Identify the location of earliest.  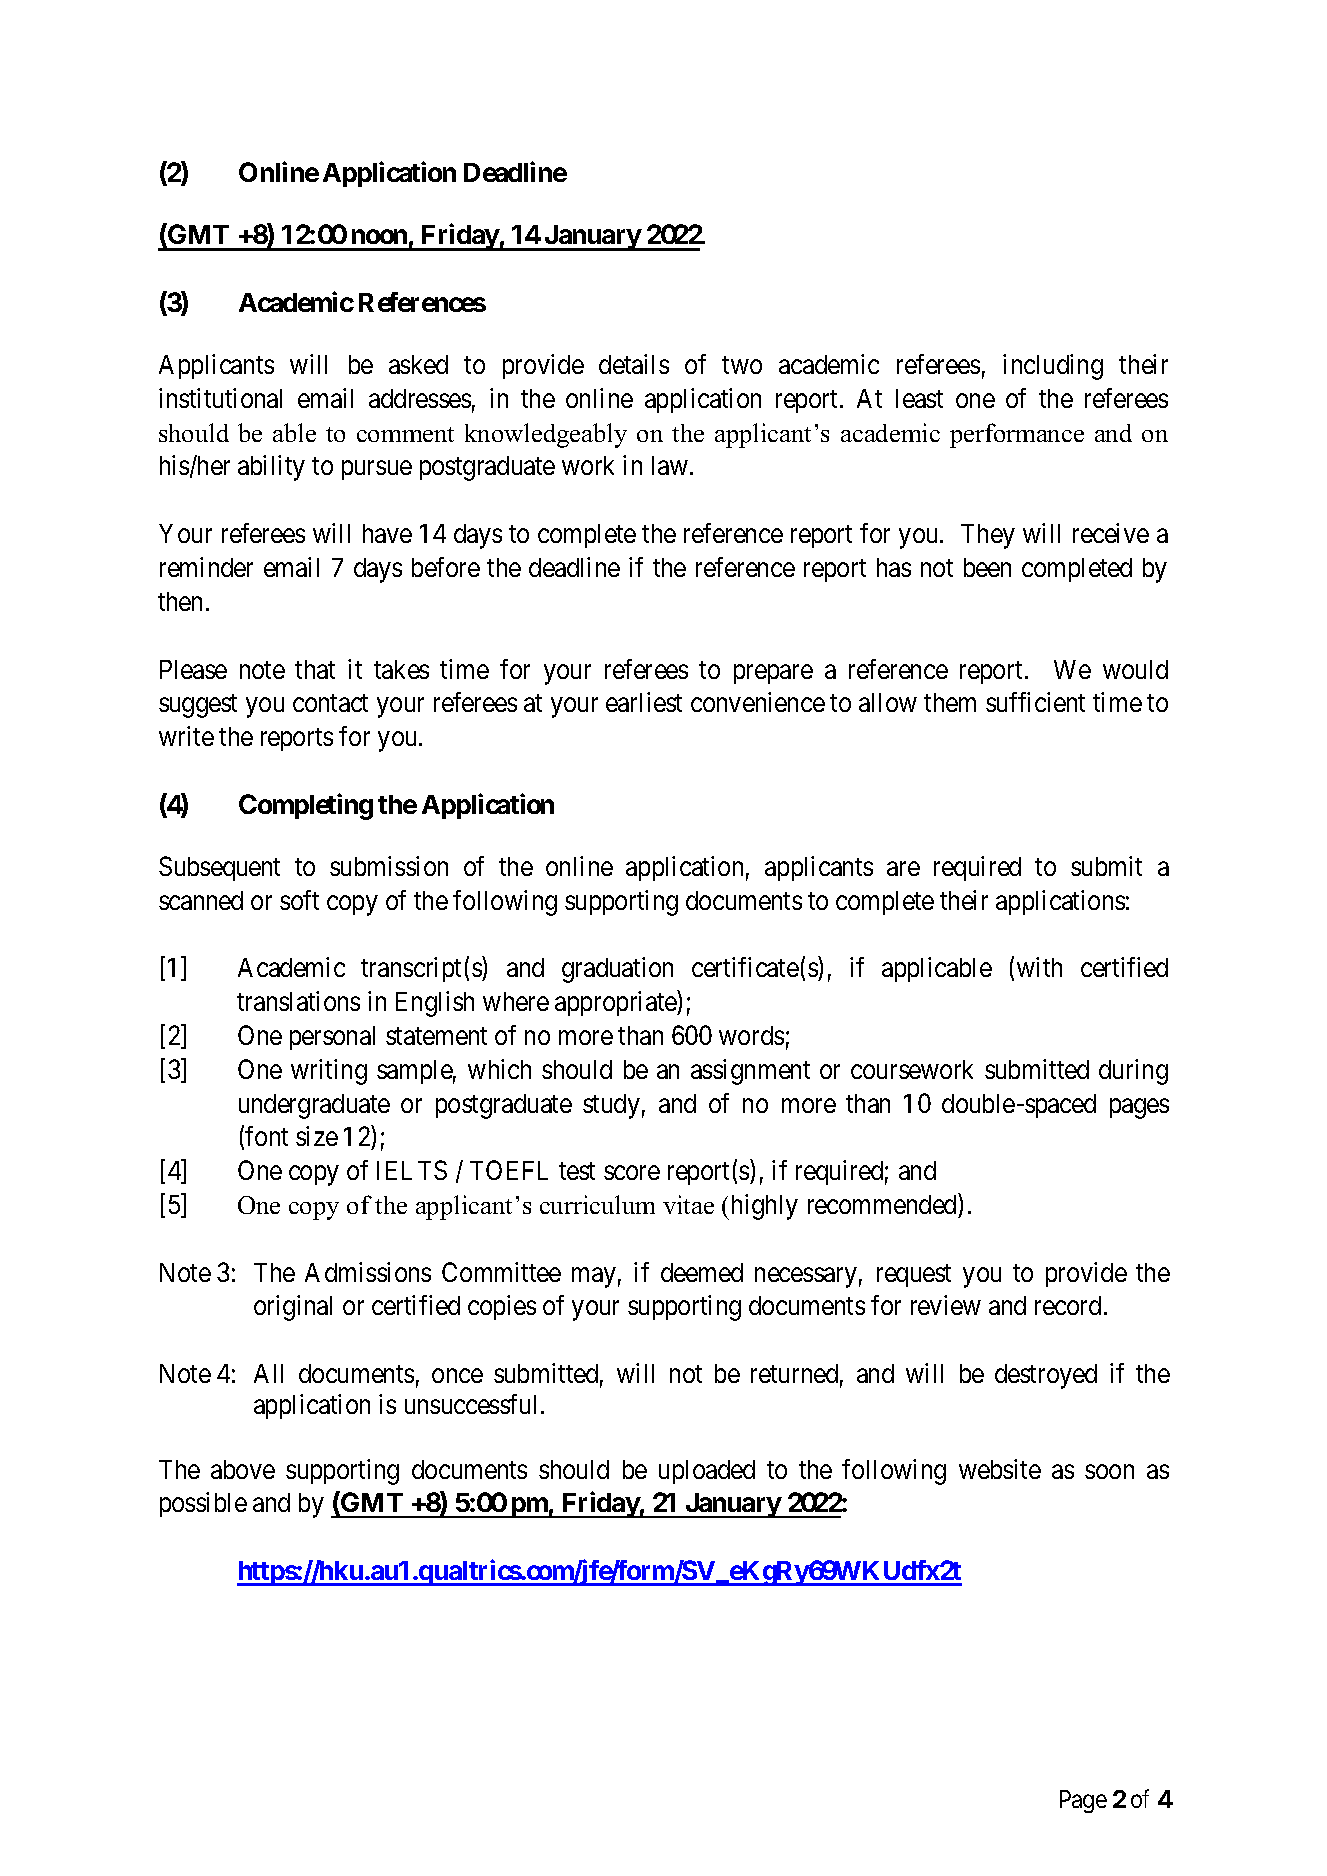
(644, 702).
